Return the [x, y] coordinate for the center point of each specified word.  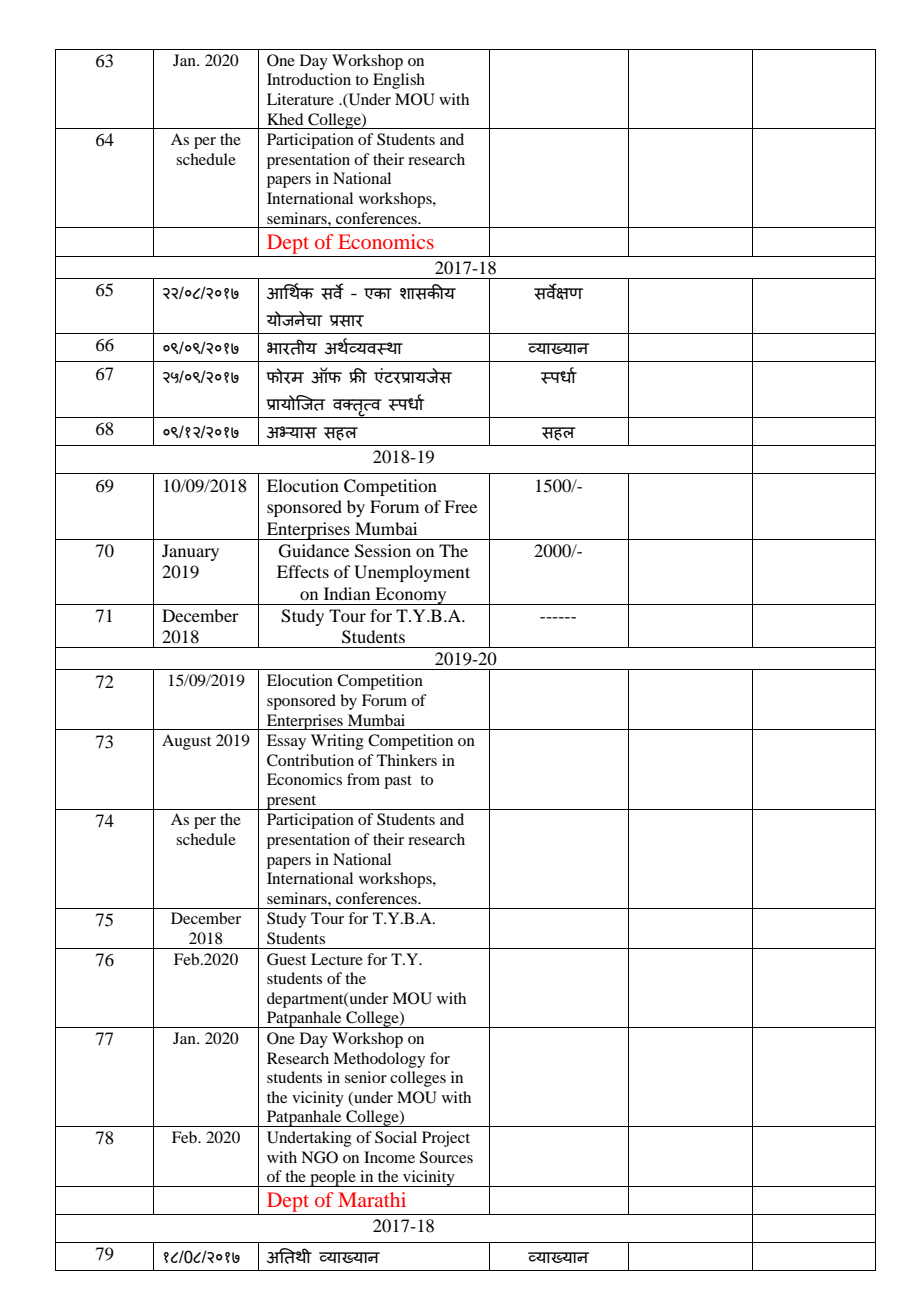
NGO [319, 1157]
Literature [300, 99]
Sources [446, 1157]
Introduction [309, 79]
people [333, 1178]
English [399, 81]
